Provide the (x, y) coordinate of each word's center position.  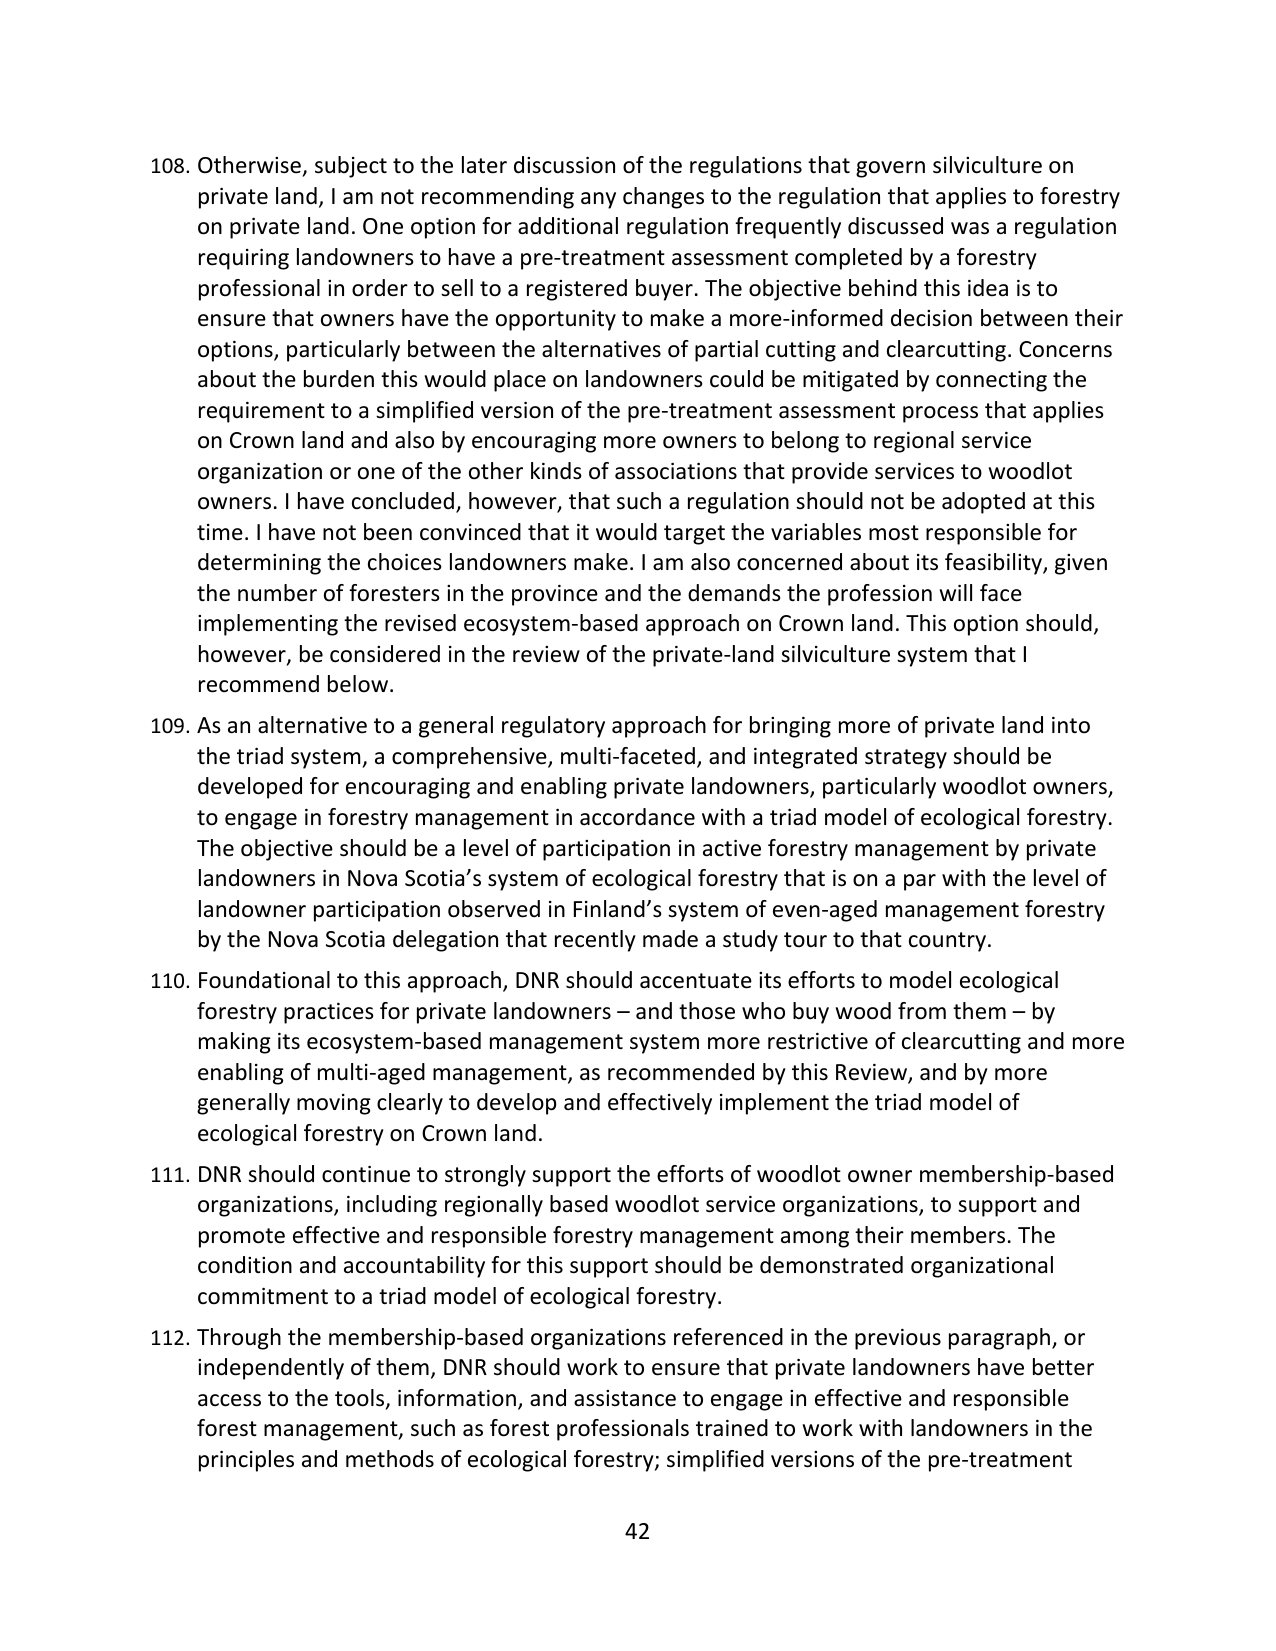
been (388, 532)
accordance (637, 817)
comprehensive (470, 758)
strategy (906, 759)
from (922, 1011)
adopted (983, 503)
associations (676, 471)
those (707, 1011)
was (970, 228)
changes (663, 198)
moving (334, 1104)
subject (351, 167)
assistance (625, 1398)
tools (361, 1399)
